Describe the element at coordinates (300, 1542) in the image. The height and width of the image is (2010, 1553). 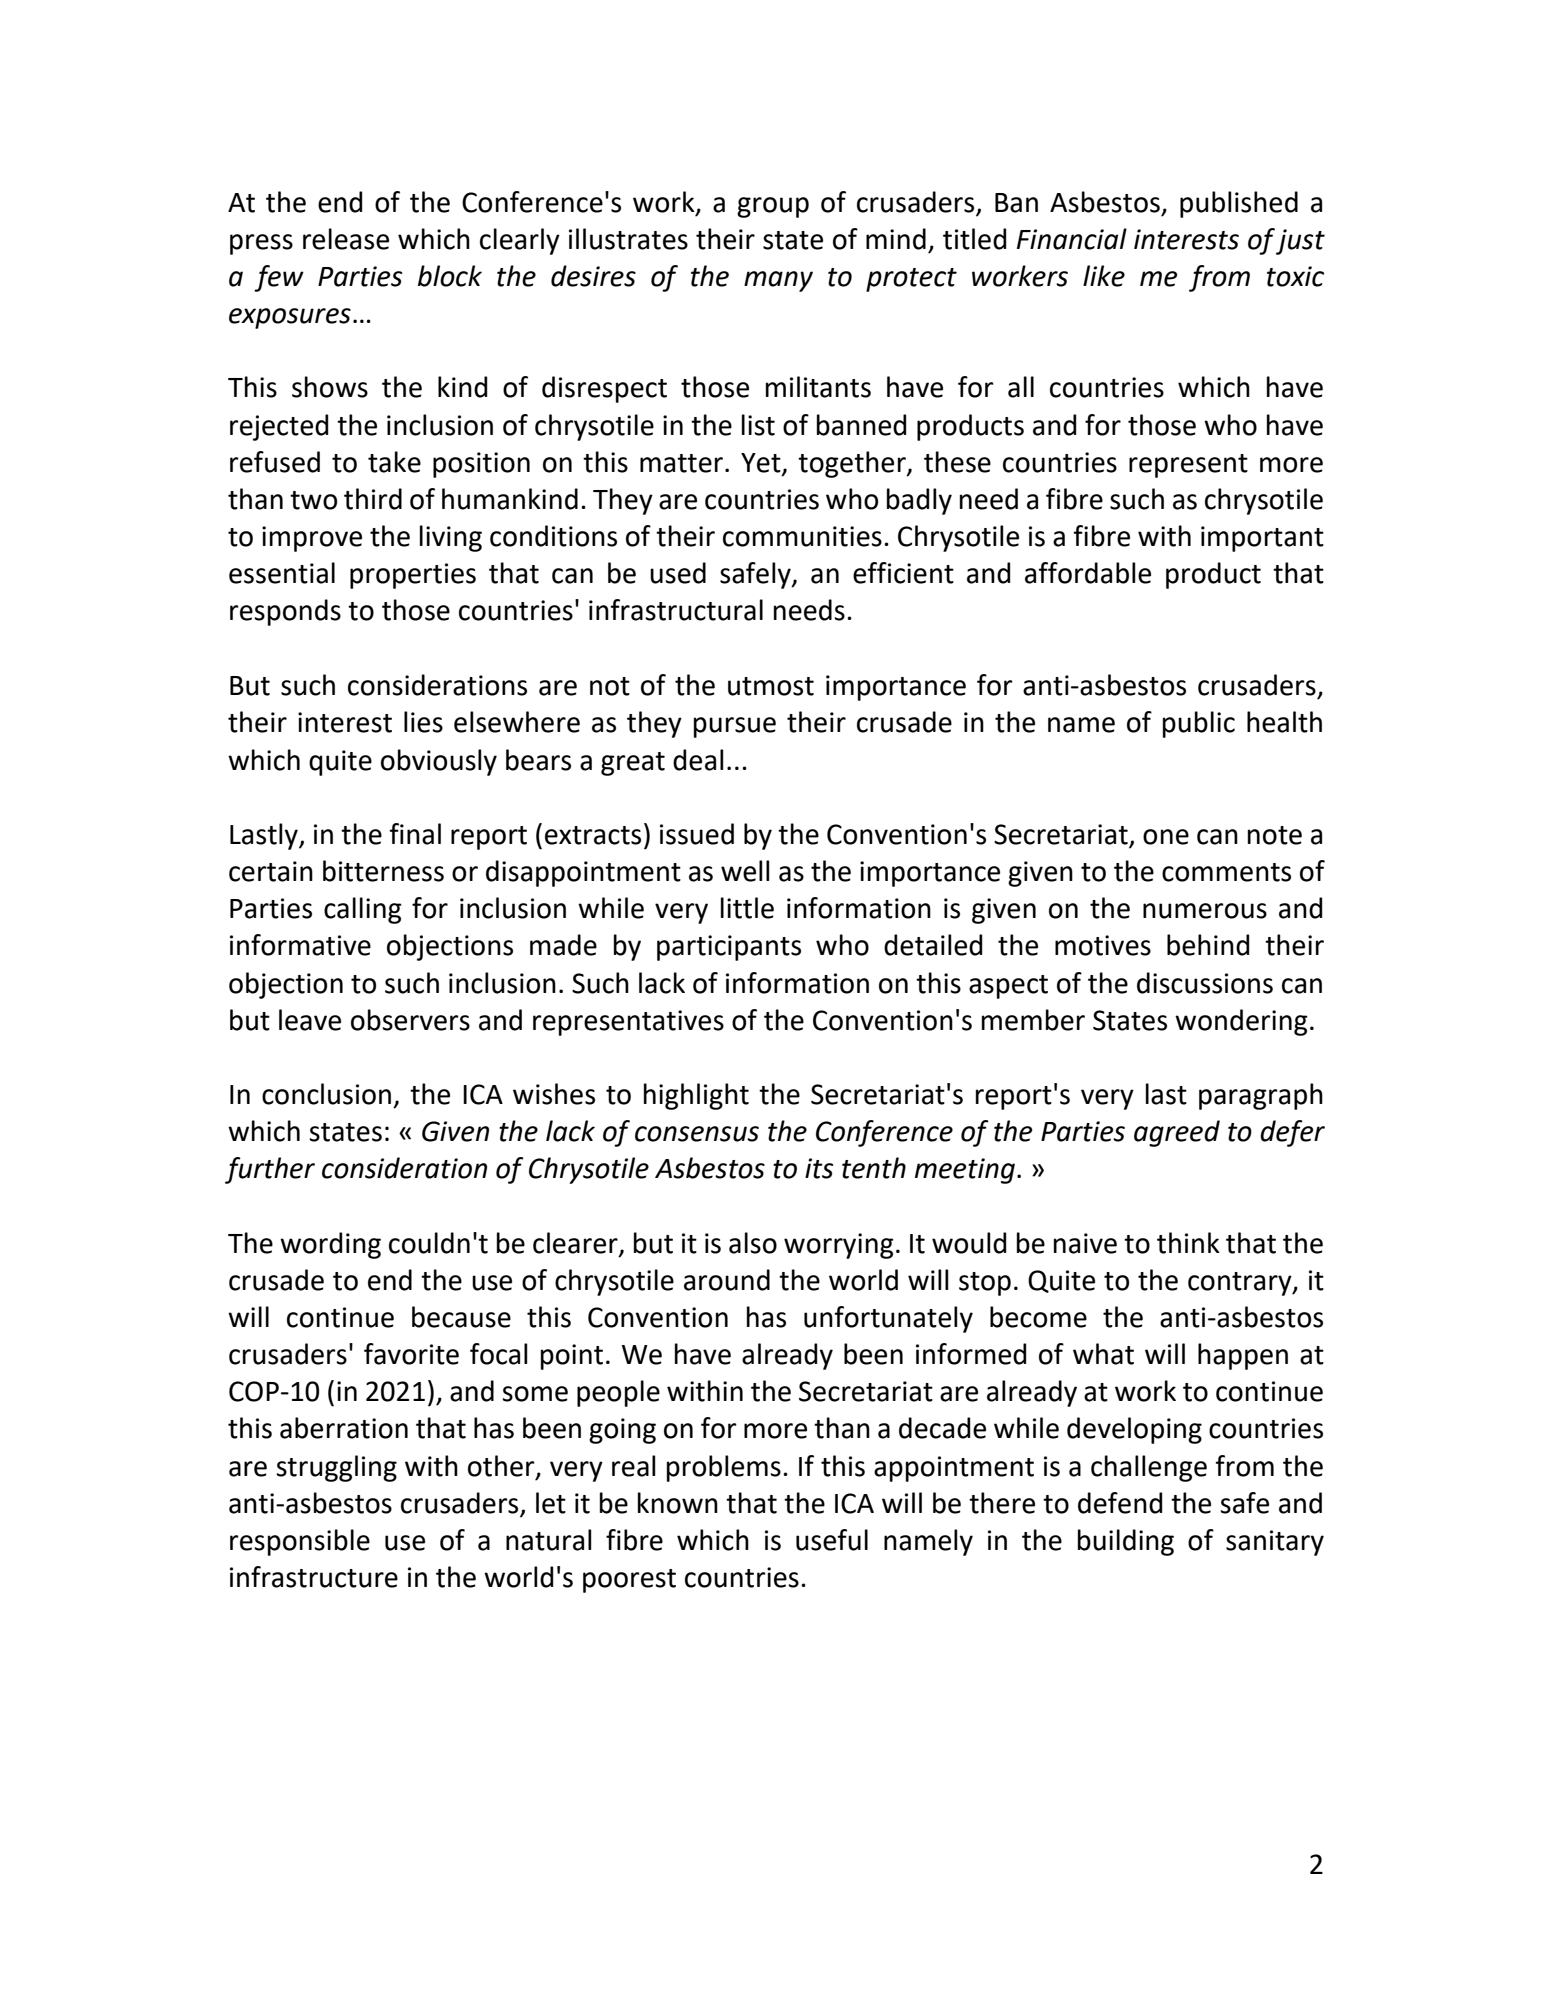
I see `responsible` at that location.
